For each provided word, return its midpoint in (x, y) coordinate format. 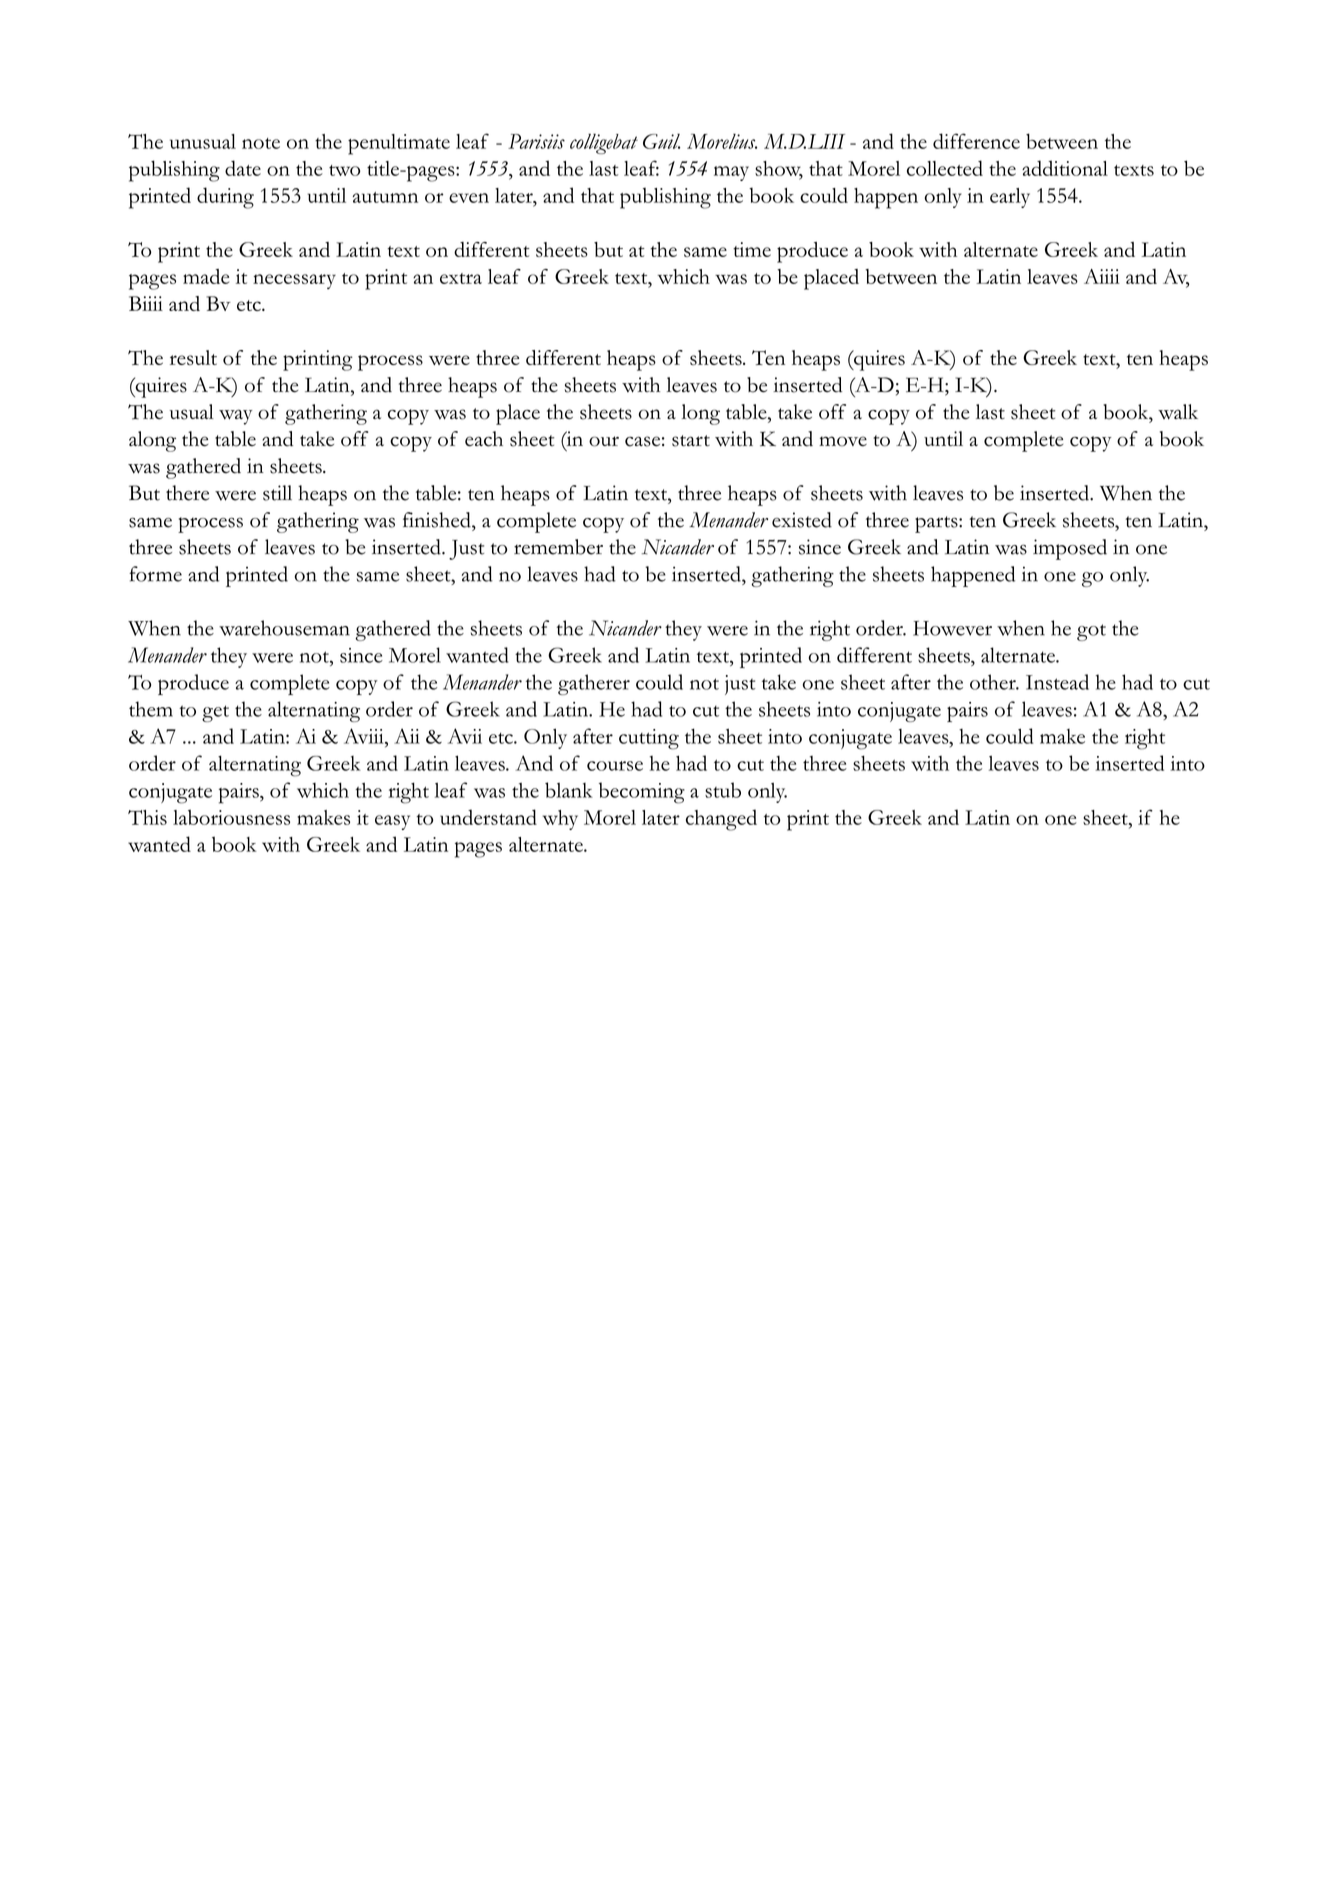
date (243, 168)
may (731, 173)
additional (1065, 168)
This (147, 817)
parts (937, 524)
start (691, 441)
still (277, 493)
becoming (642, 793)
